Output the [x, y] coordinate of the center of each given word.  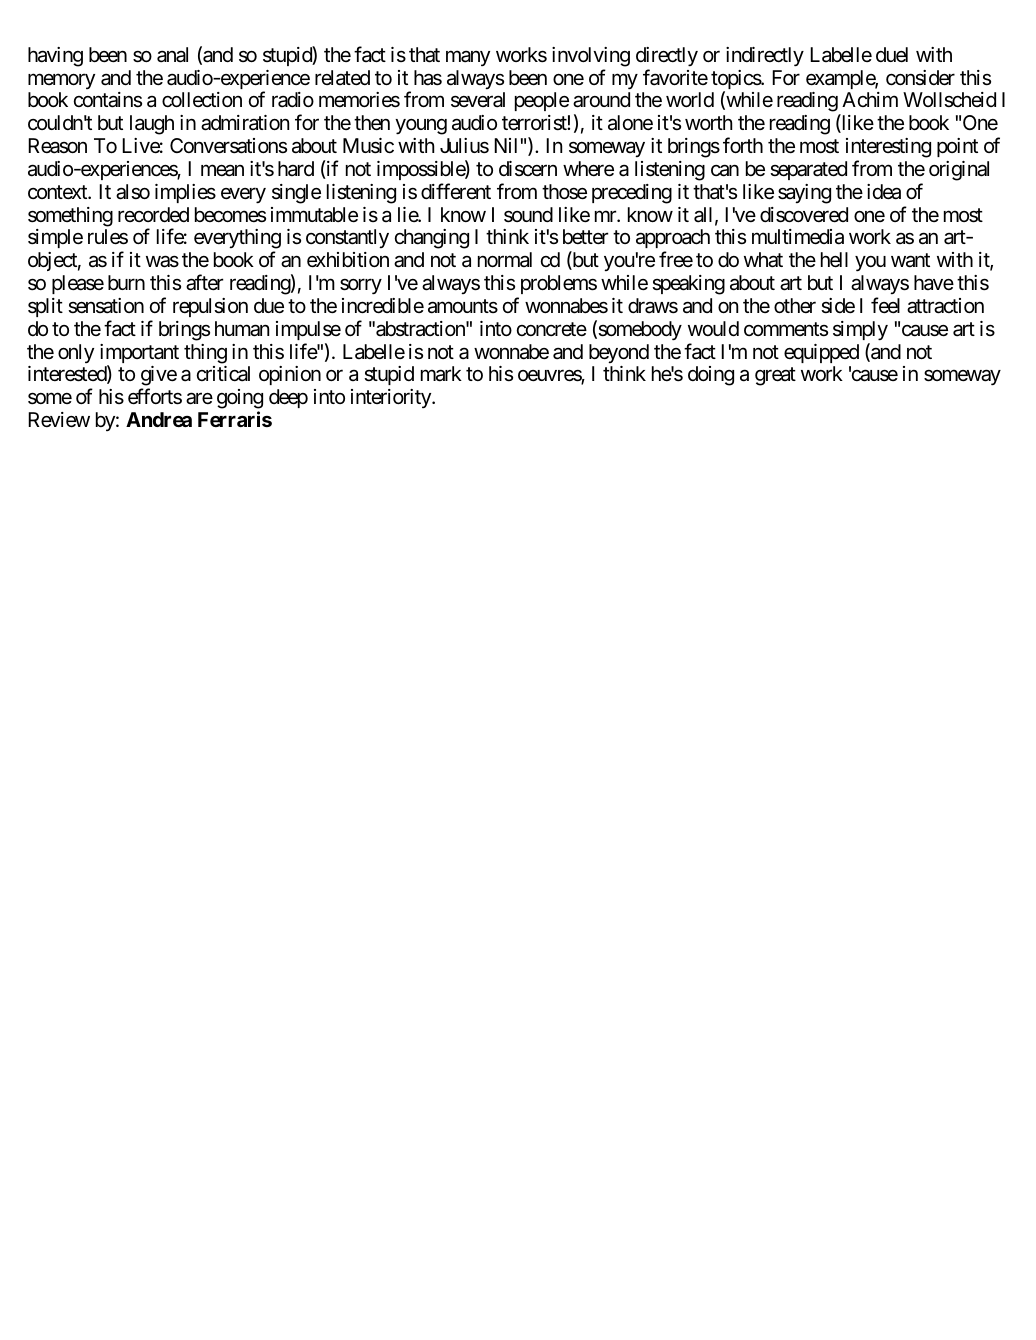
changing [432, 239]
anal [172, 55]
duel [892, 55]
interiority [392, 398]
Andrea [159, 419]
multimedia [798, 237]
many [468, 58]
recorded [153, 215]
